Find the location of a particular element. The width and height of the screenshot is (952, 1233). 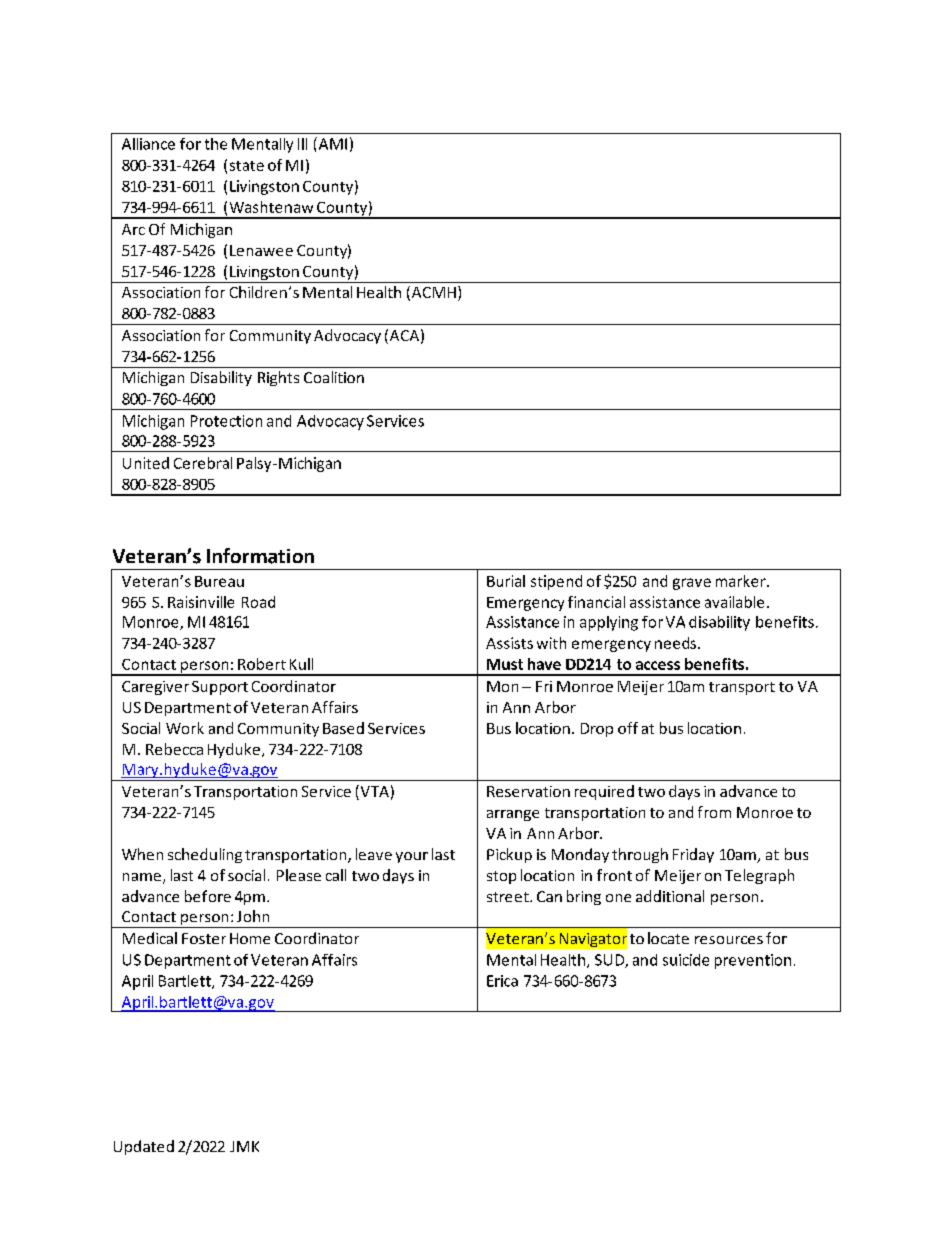

Erica is located at coordinates (502, 981).
